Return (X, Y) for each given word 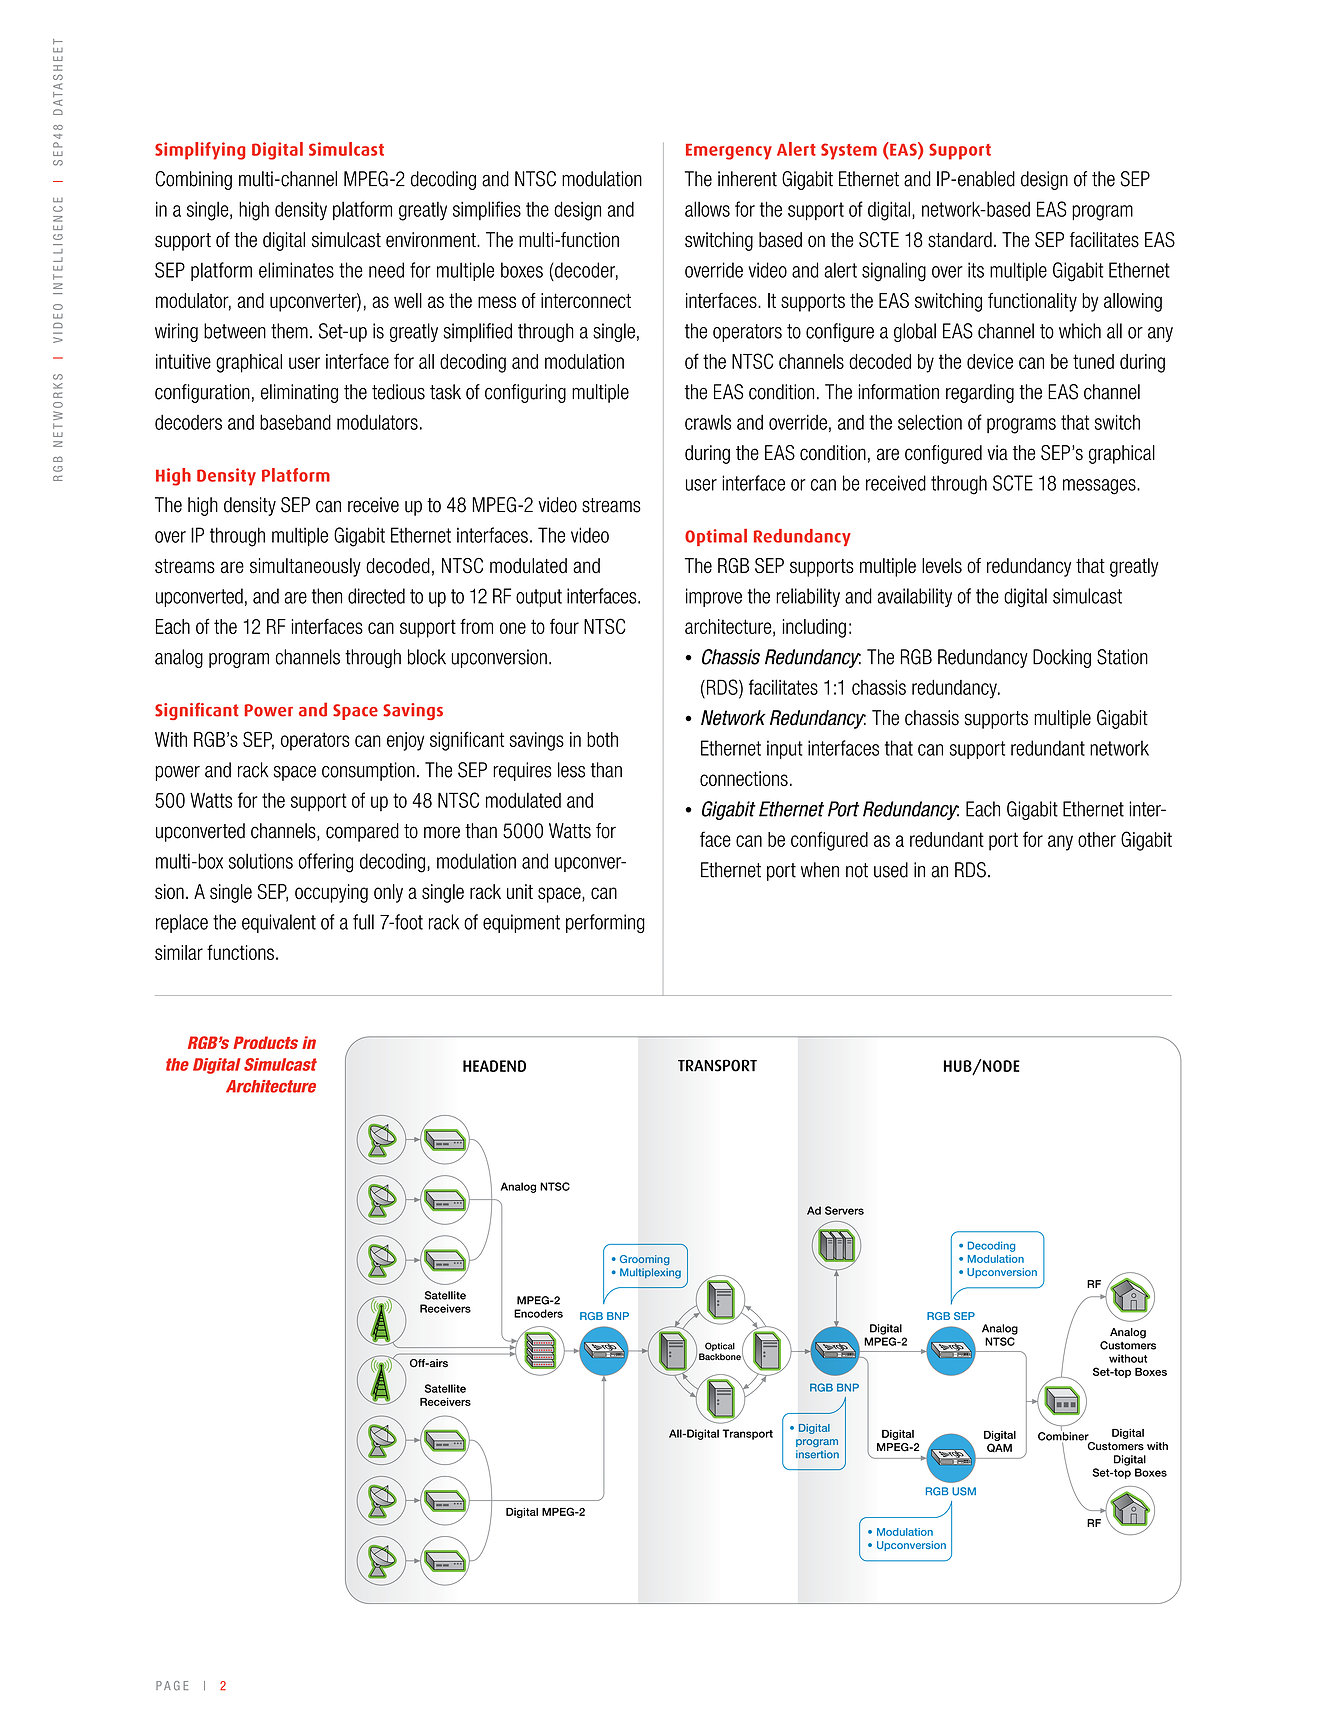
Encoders (538, 1313)
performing (605, 923)
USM (964, 1491)
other (1097, 839)
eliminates (296, 270)
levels (942, 566)
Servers (844, 1210)
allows (707, 209)
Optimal (716, 537)
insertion (817, 1454)
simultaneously (305, 567)
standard (960, 240)
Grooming (645, 1260)
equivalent (279, 923)
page (172, 1686)
